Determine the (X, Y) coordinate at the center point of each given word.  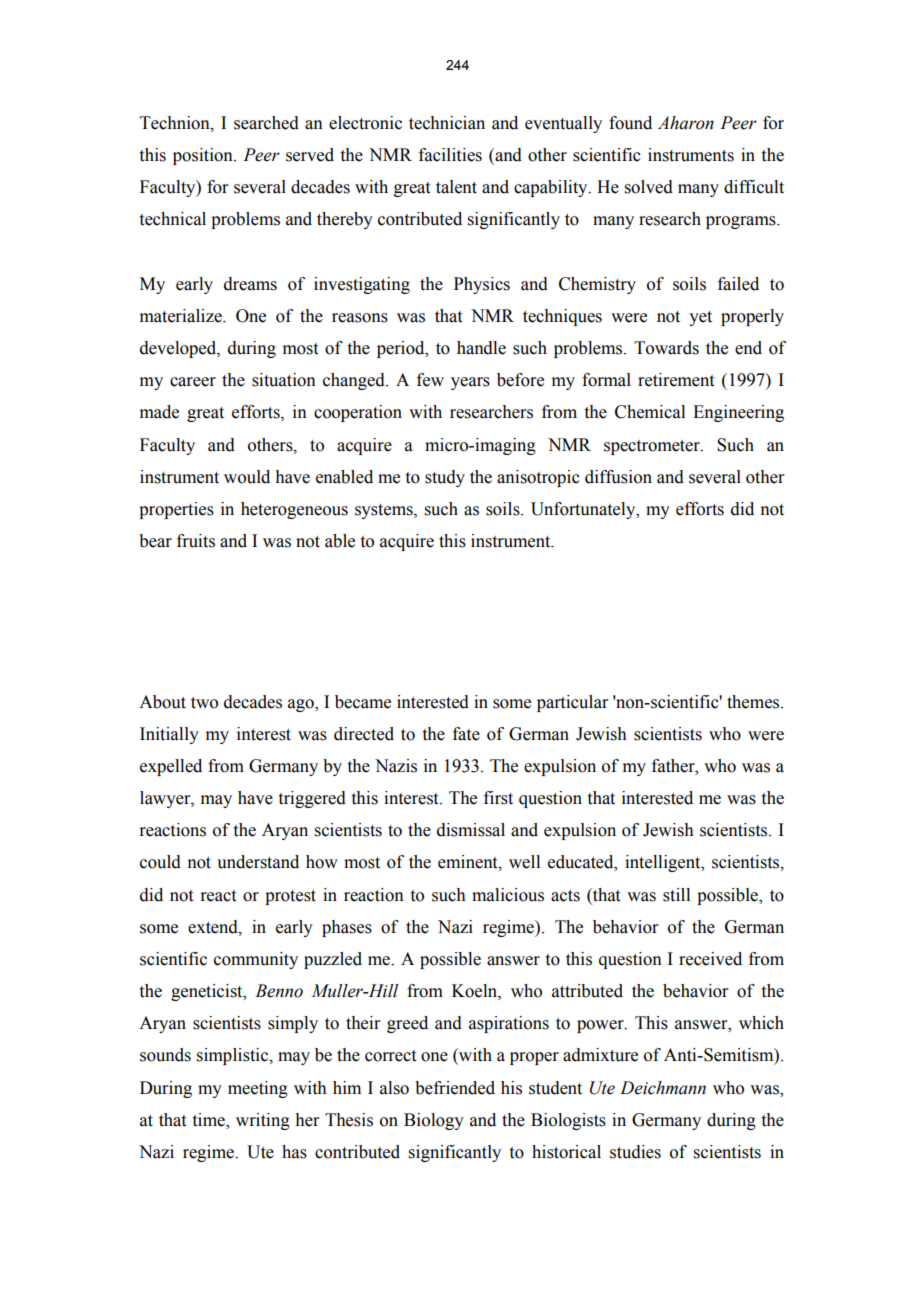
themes (754, 702)
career (193, 382)
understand (258, 862)
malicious (508, 895)
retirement (676, 380)
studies (635, 1152)
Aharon (686, 123)
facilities (450, 155)
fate (466, 734)
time (210, 1120)
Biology (434, 1121)
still (676, 895)
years (470, 383)
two (204, 703)
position (204, 156)
